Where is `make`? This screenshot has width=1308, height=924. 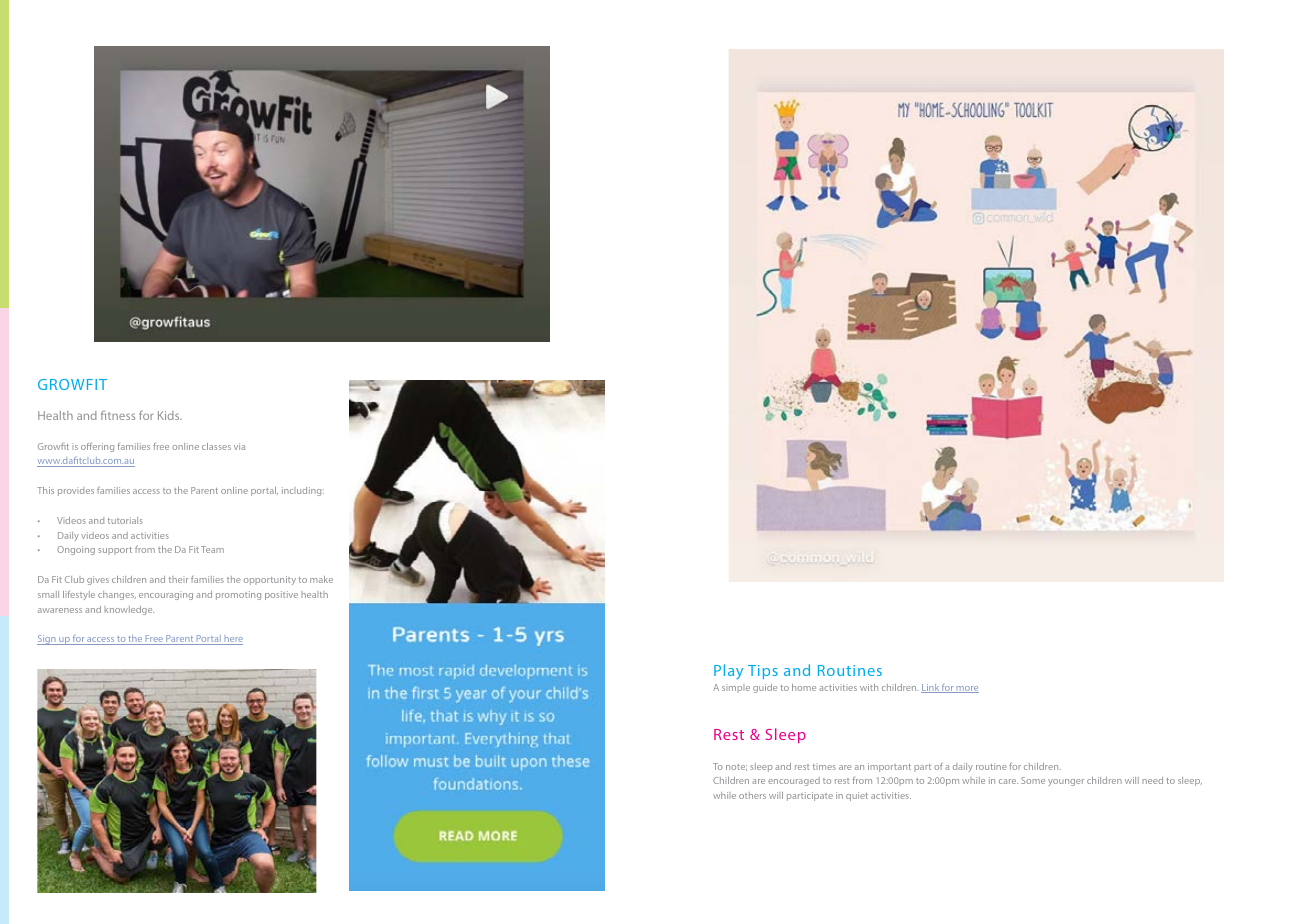 make is located at coordinates (321, 579).
